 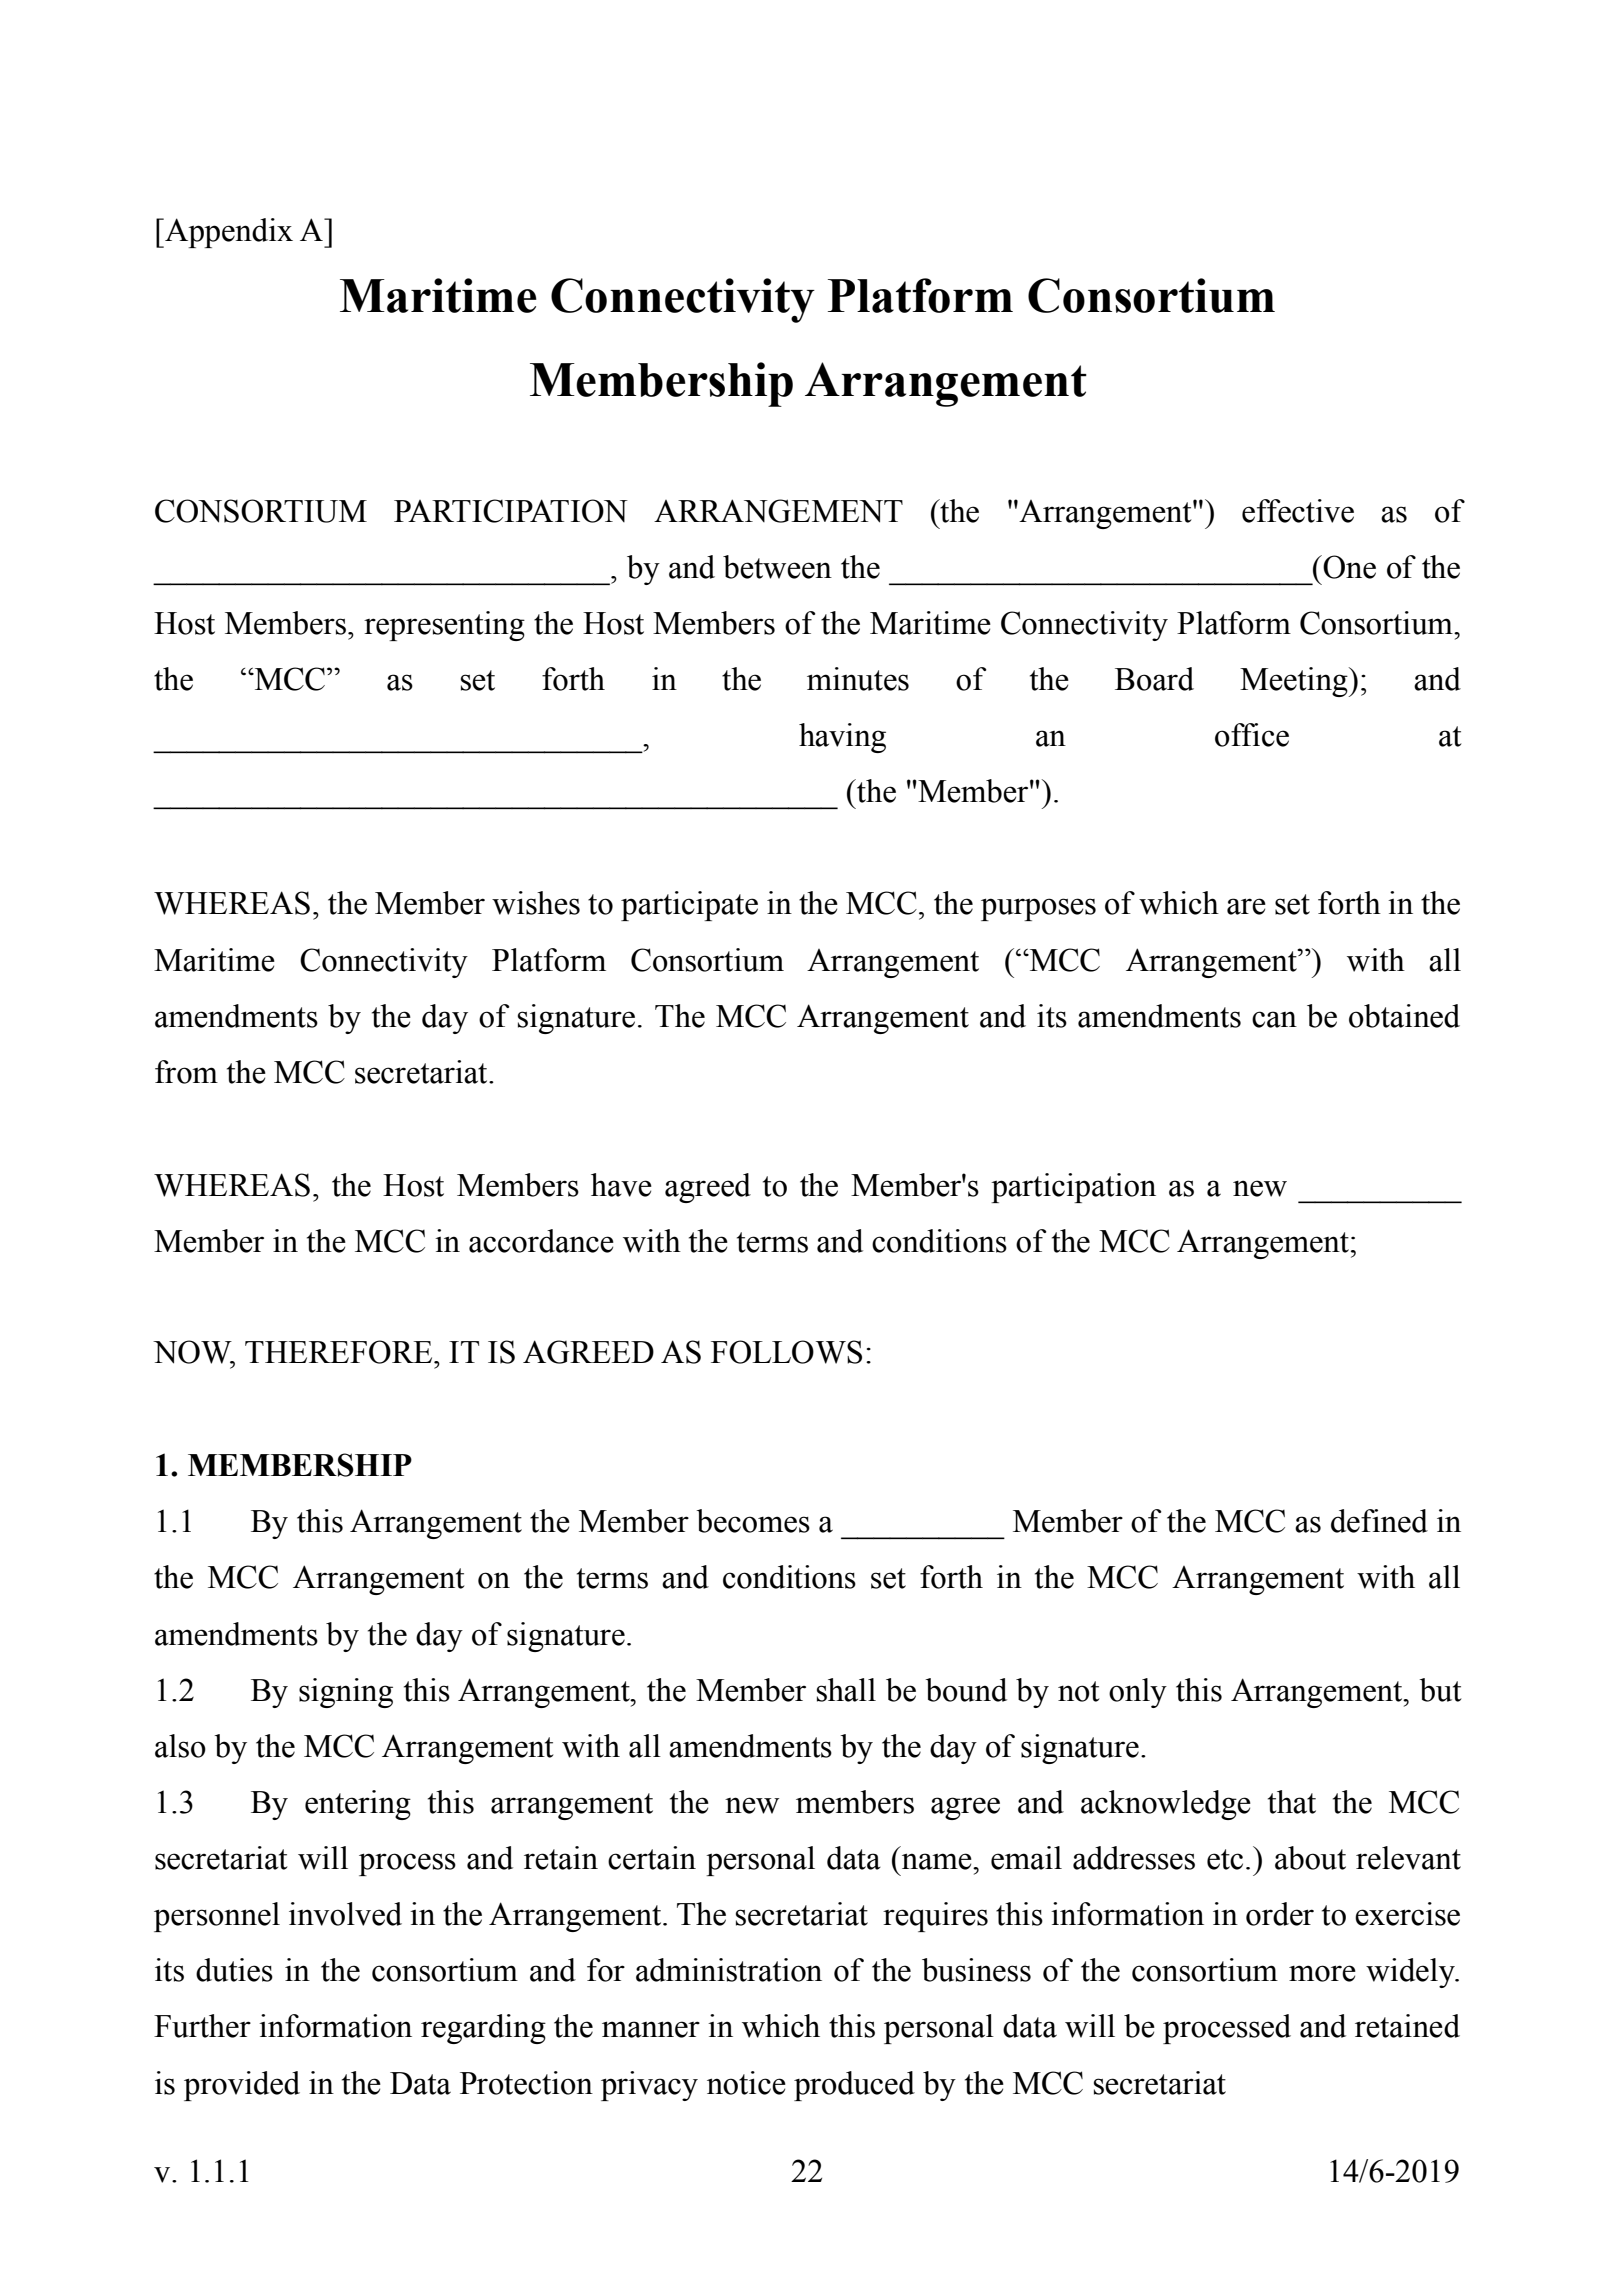 I want to click on produced, so click(x=854, y=2086).
